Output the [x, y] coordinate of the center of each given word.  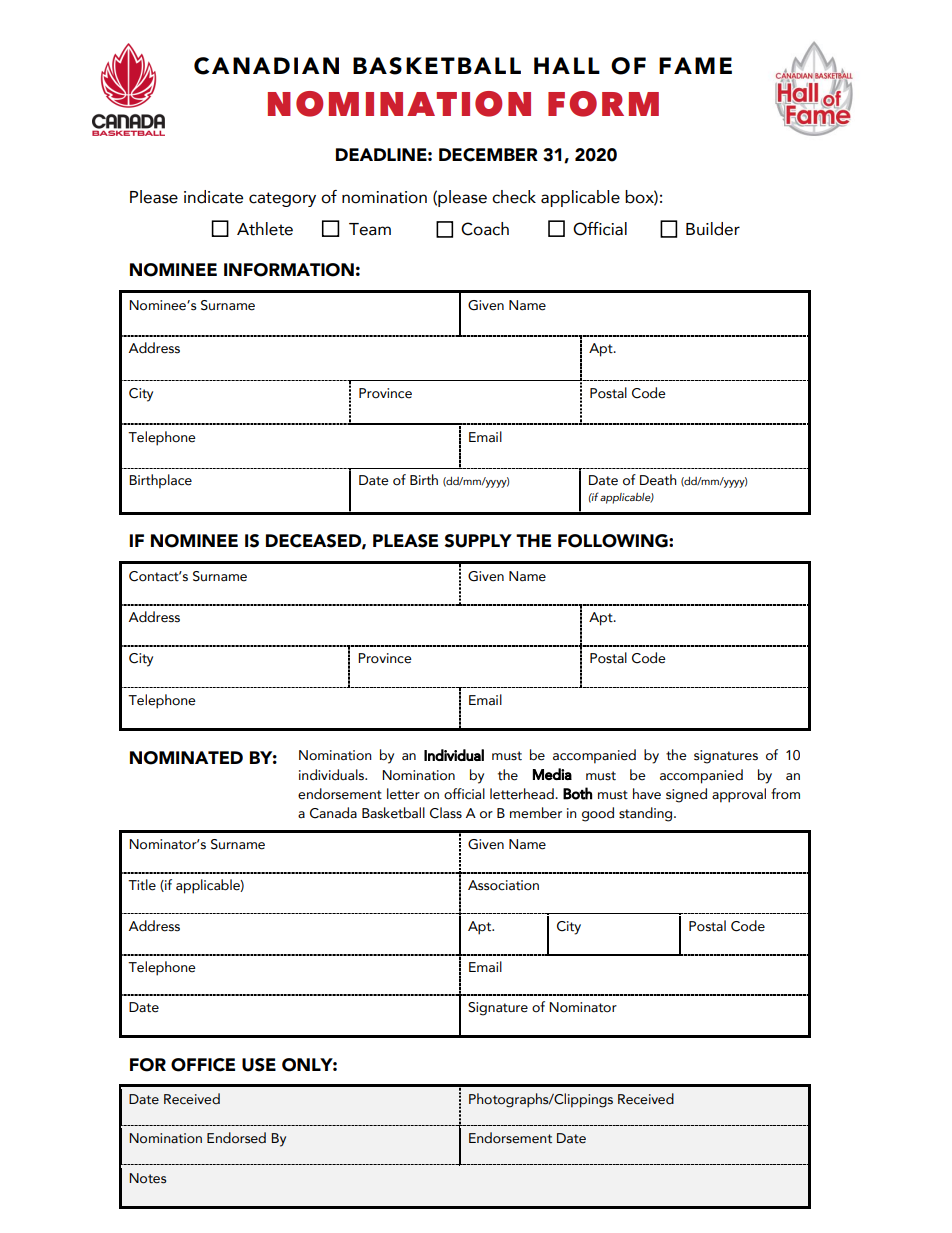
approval [739, 795]
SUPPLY [478, 541]
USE [259, 1065]
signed [686, 795]
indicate [213, 197]
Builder [713, 229]
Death [658, 480]
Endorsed [236, 1138]
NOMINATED [186, 758]
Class [446, 813]
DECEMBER [488, 155]
